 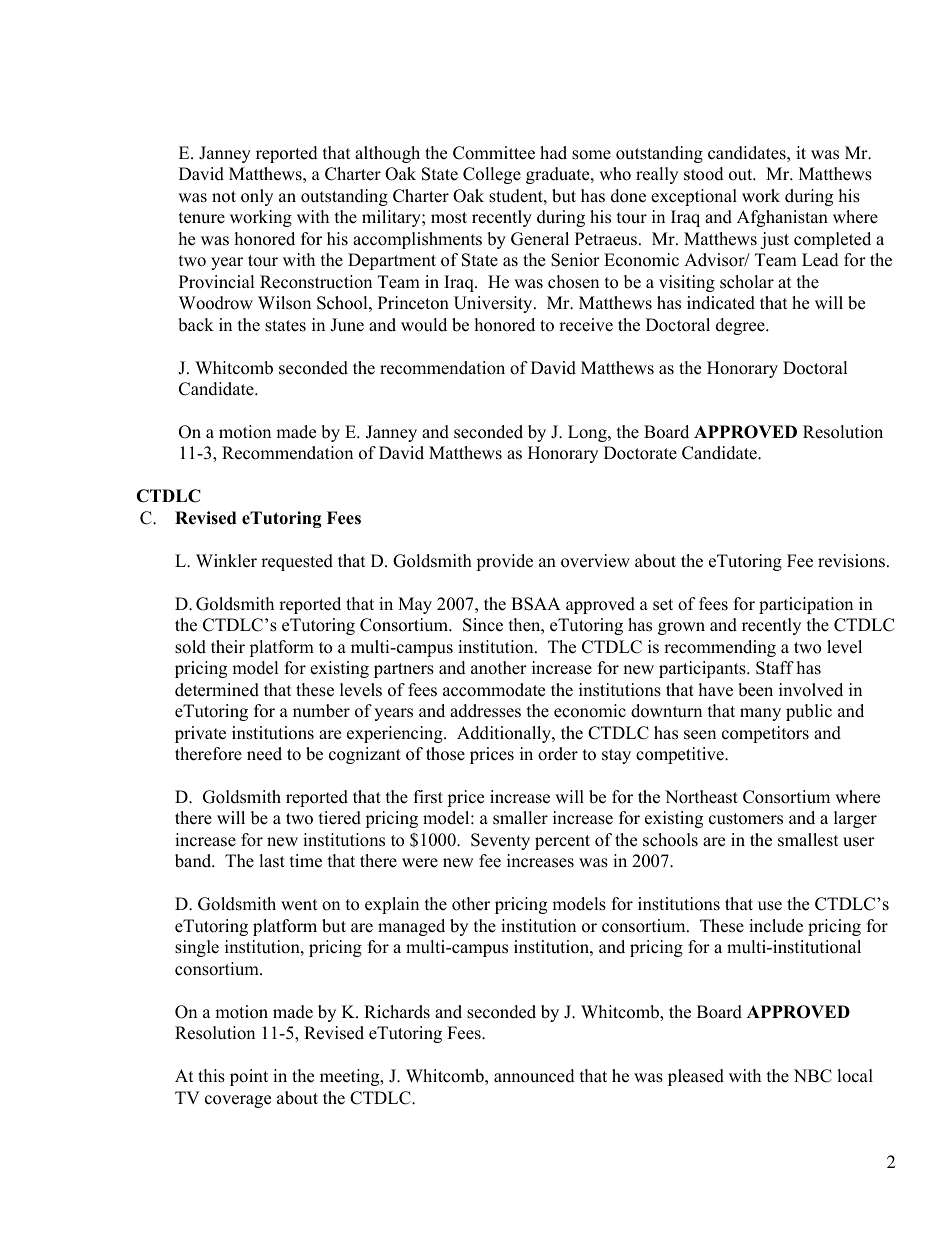 I want to click on only, so click(x=257, y=197).
